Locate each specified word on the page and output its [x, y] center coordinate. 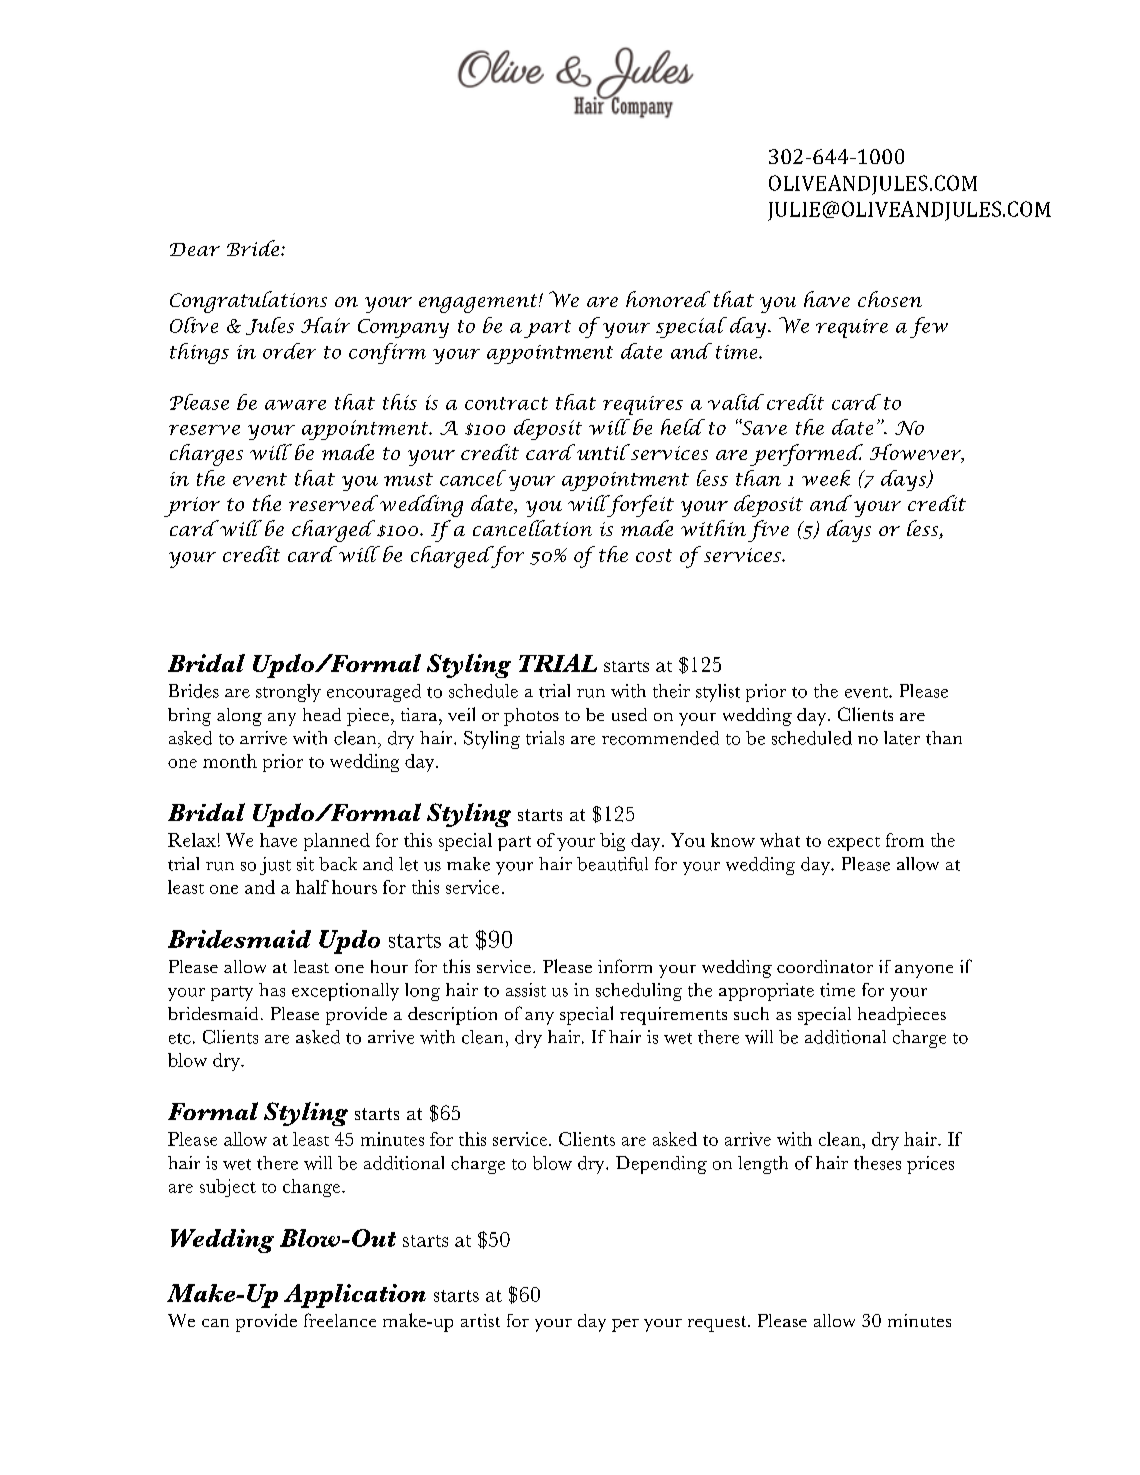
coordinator [825, 966]
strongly [288, 693]
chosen [890, 299]
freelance [340, 1320]
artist [480, 1320]
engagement [479, 303]
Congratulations [248, 302]
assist [526, 990]
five [768, 531]
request [718, 1324]
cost [654, 555]
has [272, 990]
